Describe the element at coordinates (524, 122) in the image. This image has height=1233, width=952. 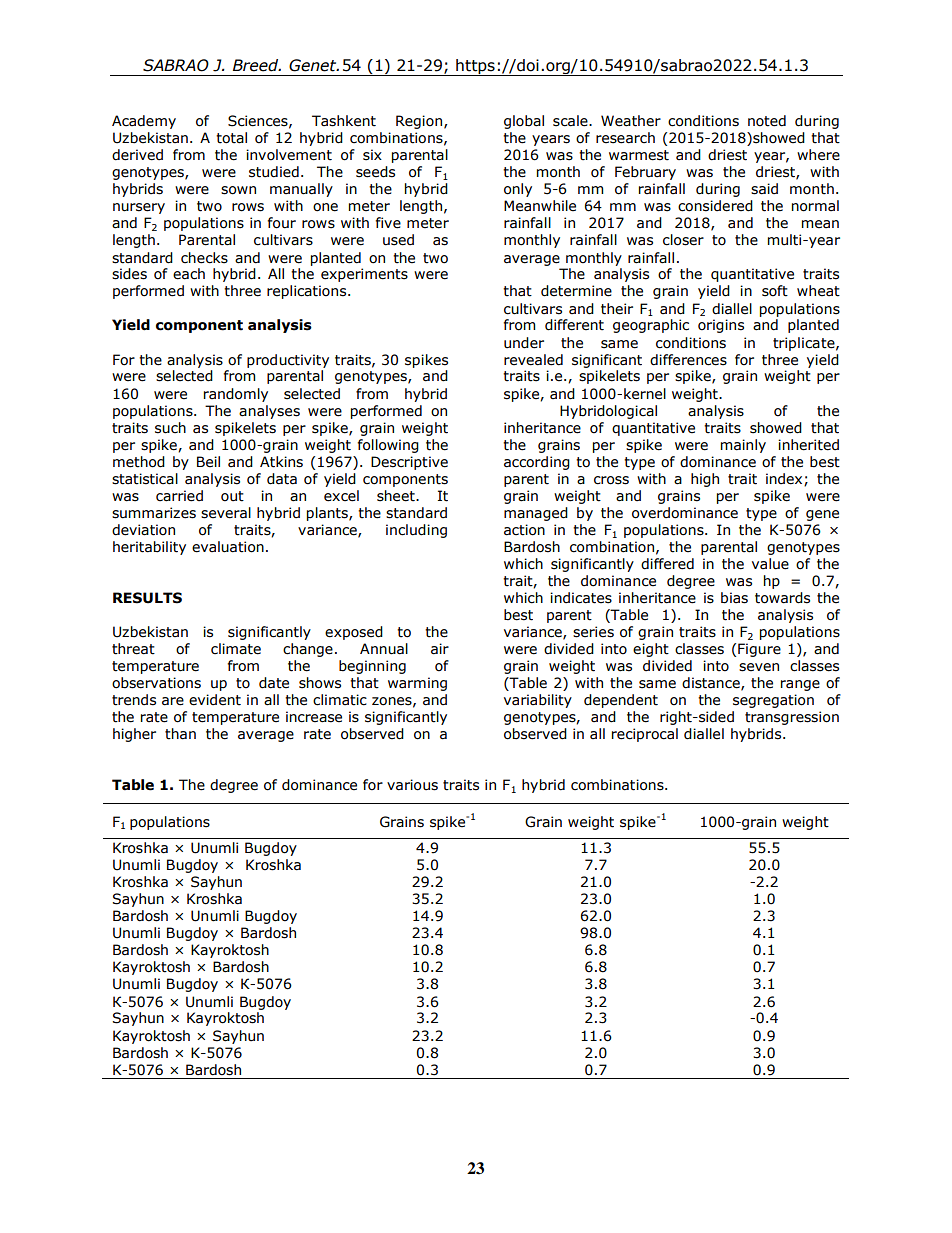
I see `global` at that location.
